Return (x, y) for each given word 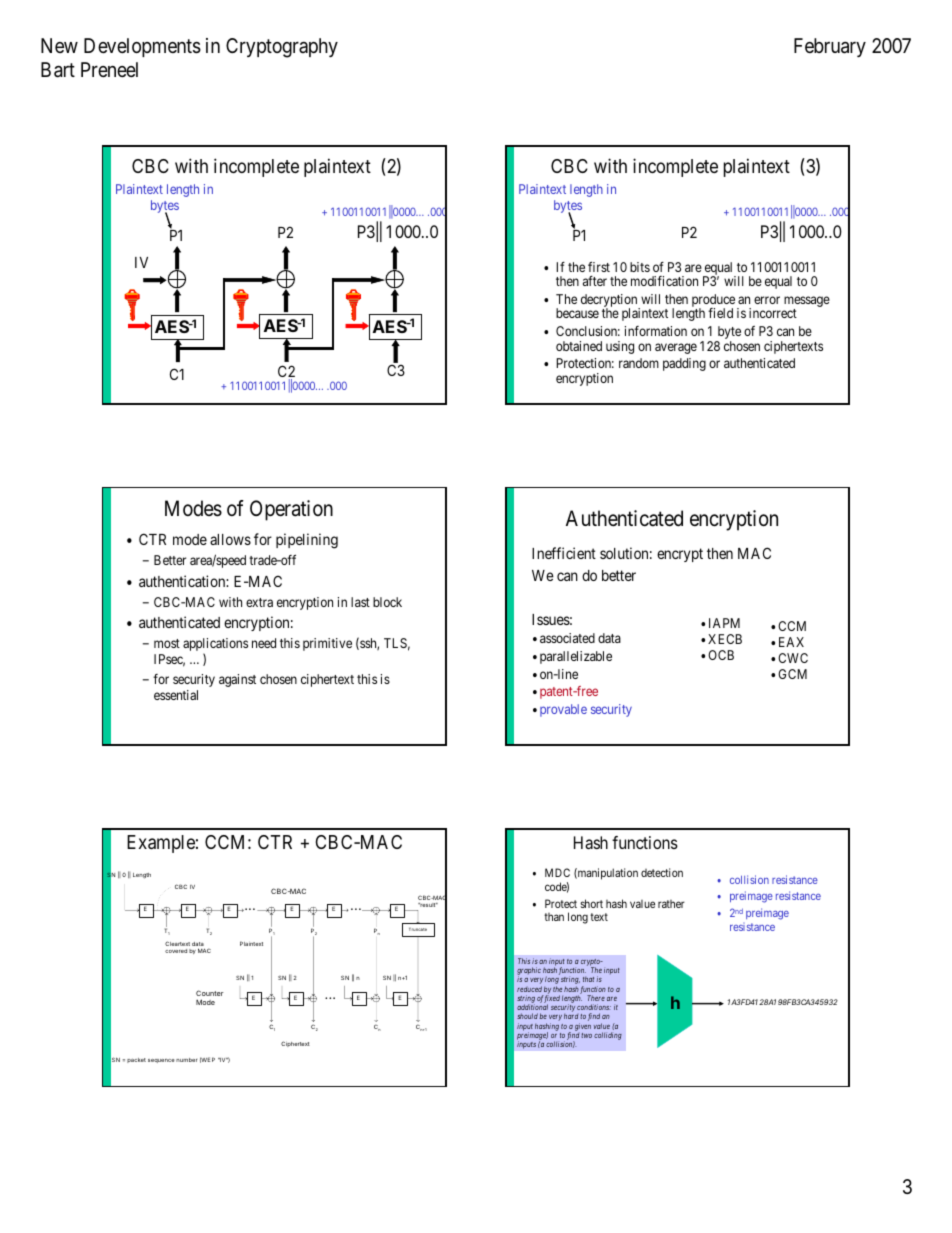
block (387, 602)
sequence (161, 1061)
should (527, 1016)
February (830, 47)
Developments (142, 47)
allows (230, 539)
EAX (791, 642)
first (599, 266)
